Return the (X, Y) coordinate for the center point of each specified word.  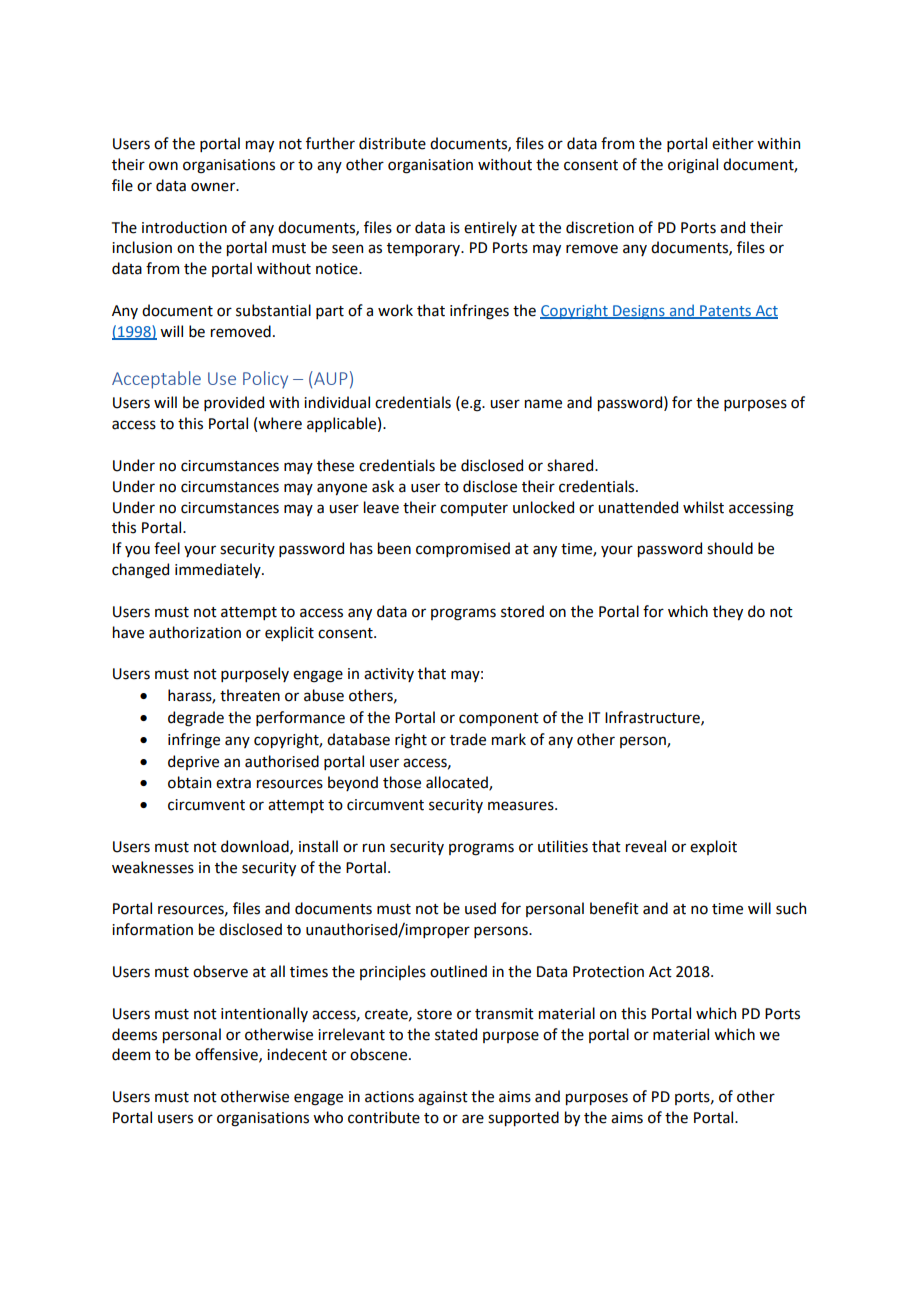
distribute (392, 143)
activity (389, 675)
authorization (195, 632)
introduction (184, 227)
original (693, 166)
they (728, 612)
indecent (297, 1054)
